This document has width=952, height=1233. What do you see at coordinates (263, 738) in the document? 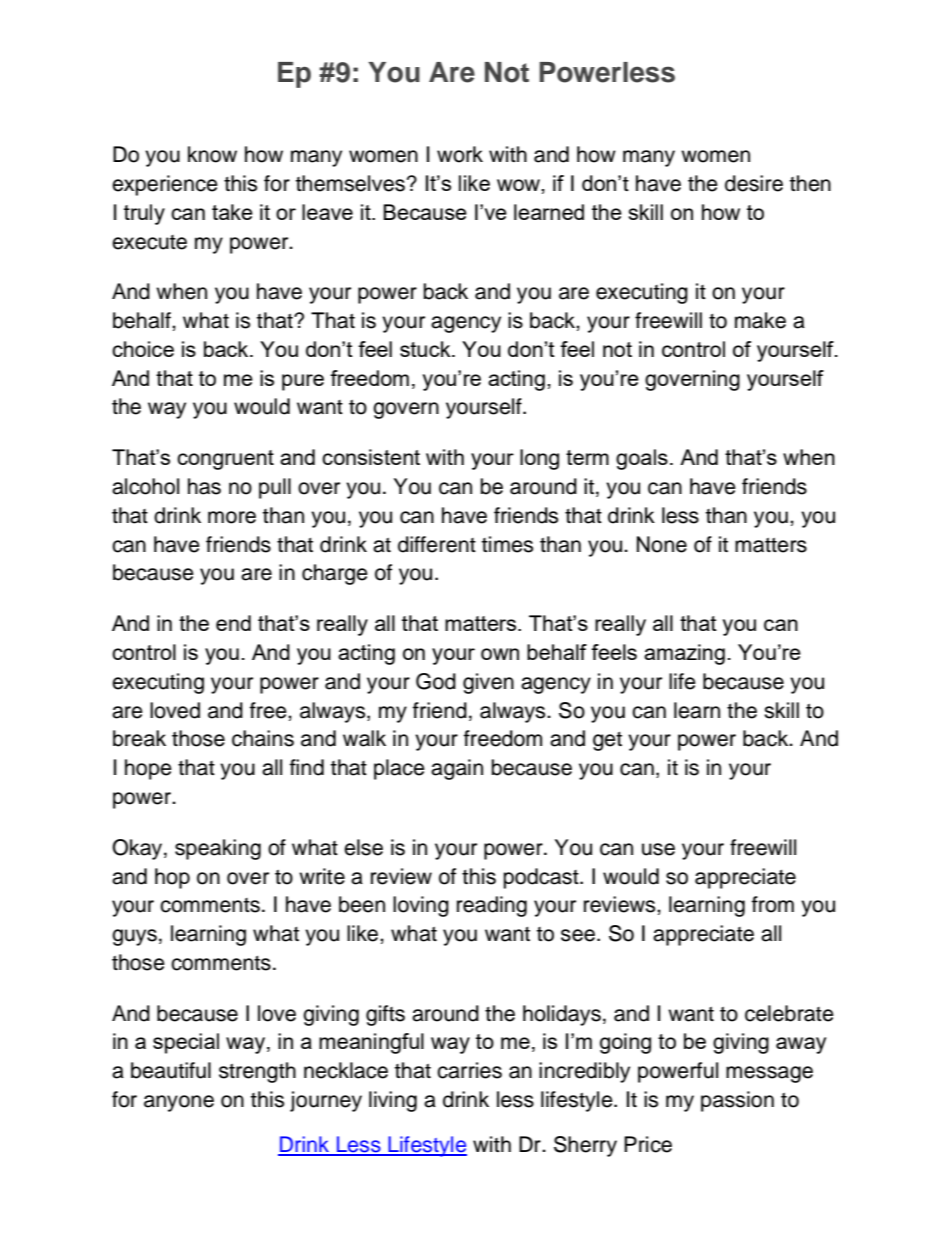
I see `chains` at bounding box center [263, 738].
